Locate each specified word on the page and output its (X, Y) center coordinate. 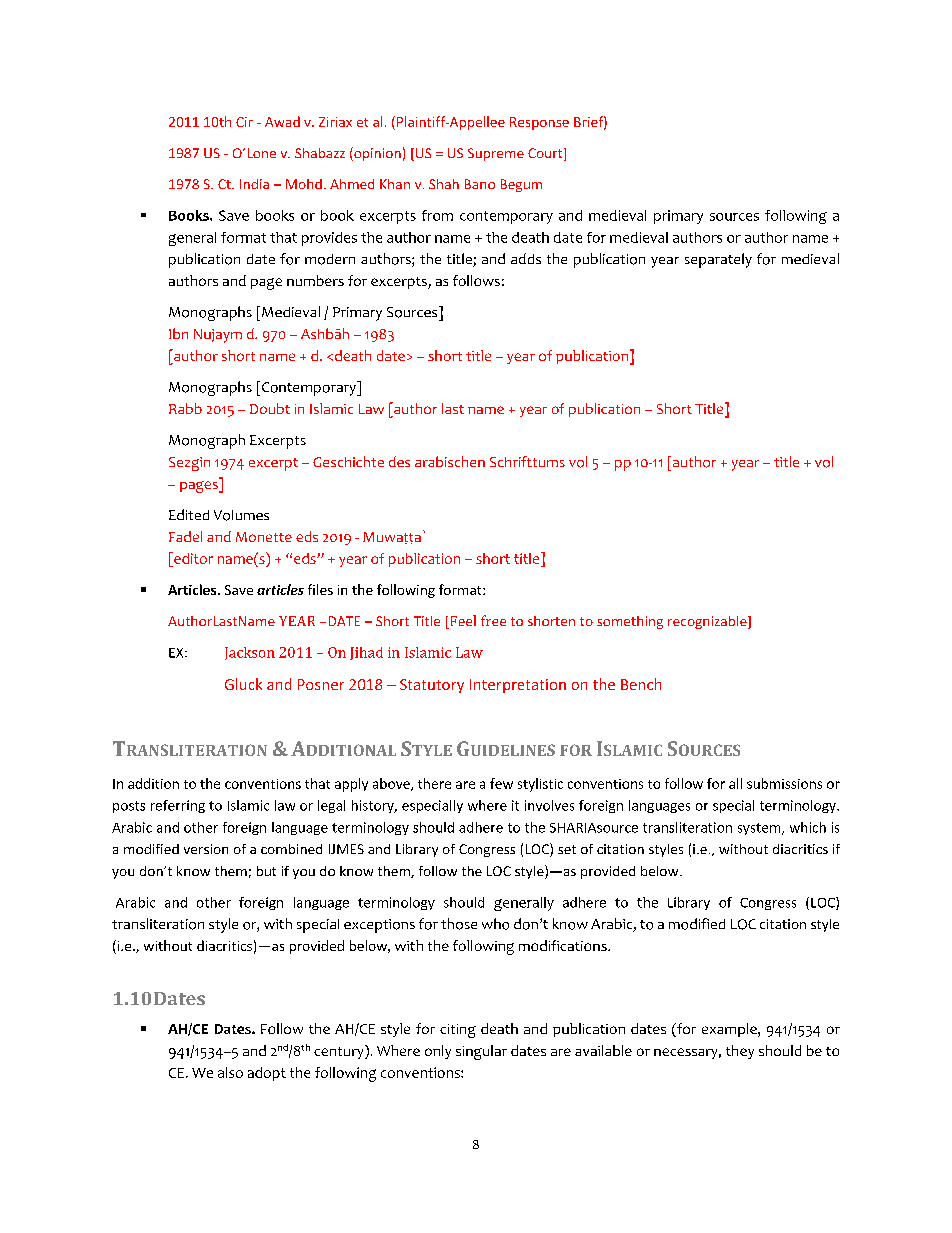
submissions (784, 783)
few (501, 783)
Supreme (496, 154)
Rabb (185, 408)
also (230, 1072)
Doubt (270, 408)
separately (718, 260)
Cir (244, 122)
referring (178, 806)
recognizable (708, 622)
